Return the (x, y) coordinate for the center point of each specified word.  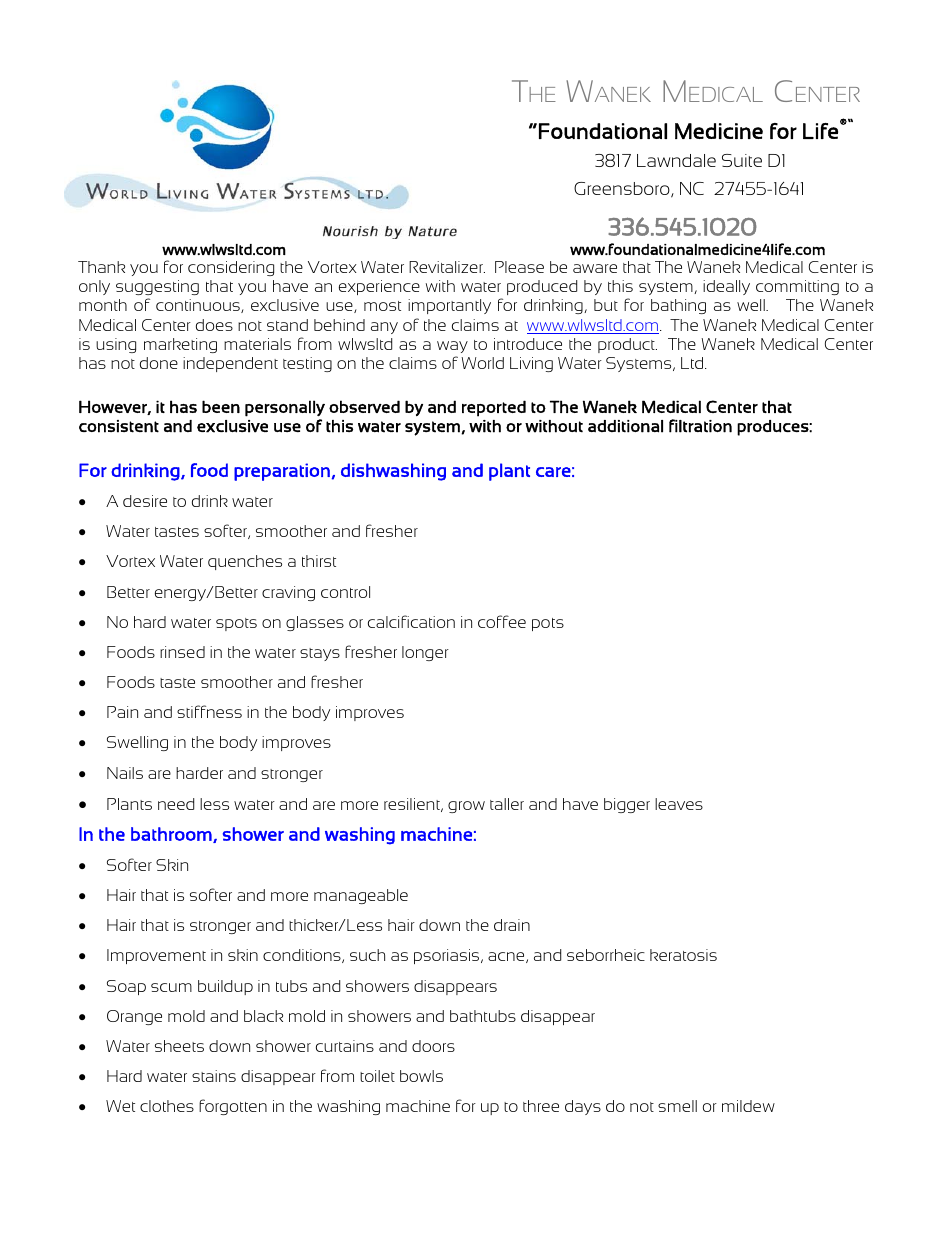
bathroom (172, 835)
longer (425, 653)
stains (214, 1076)
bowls (421, 1076)
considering (231, 268)
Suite (742, 160)
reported (494, 408)
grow (466, 807)
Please (519, 267)
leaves (679, 804)
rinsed (182, 652)
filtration (700, 426)
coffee (502, 621)
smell (677, 1106)
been (221, 406)
